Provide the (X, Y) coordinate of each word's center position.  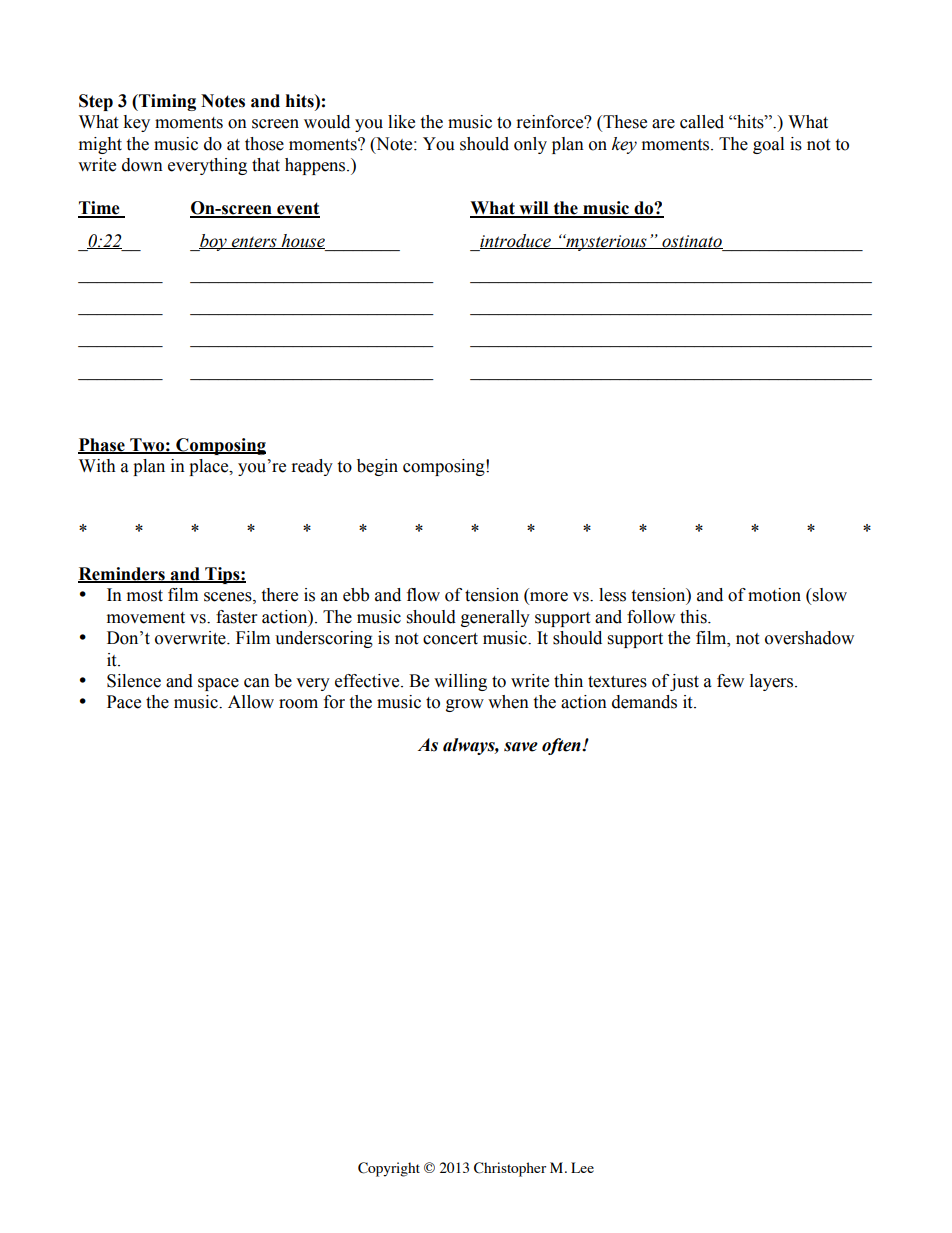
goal (768, 145)
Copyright (389, 1169)
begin (377, 467)
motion (774, 595)
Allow (251, 702)
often (562, 746)
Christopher (510, 1169)
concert (450, 639)
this (694, 617)
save (521, 747)
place (210, 467)
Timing (166, 102)
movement (146, 618)
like (401, 122)
